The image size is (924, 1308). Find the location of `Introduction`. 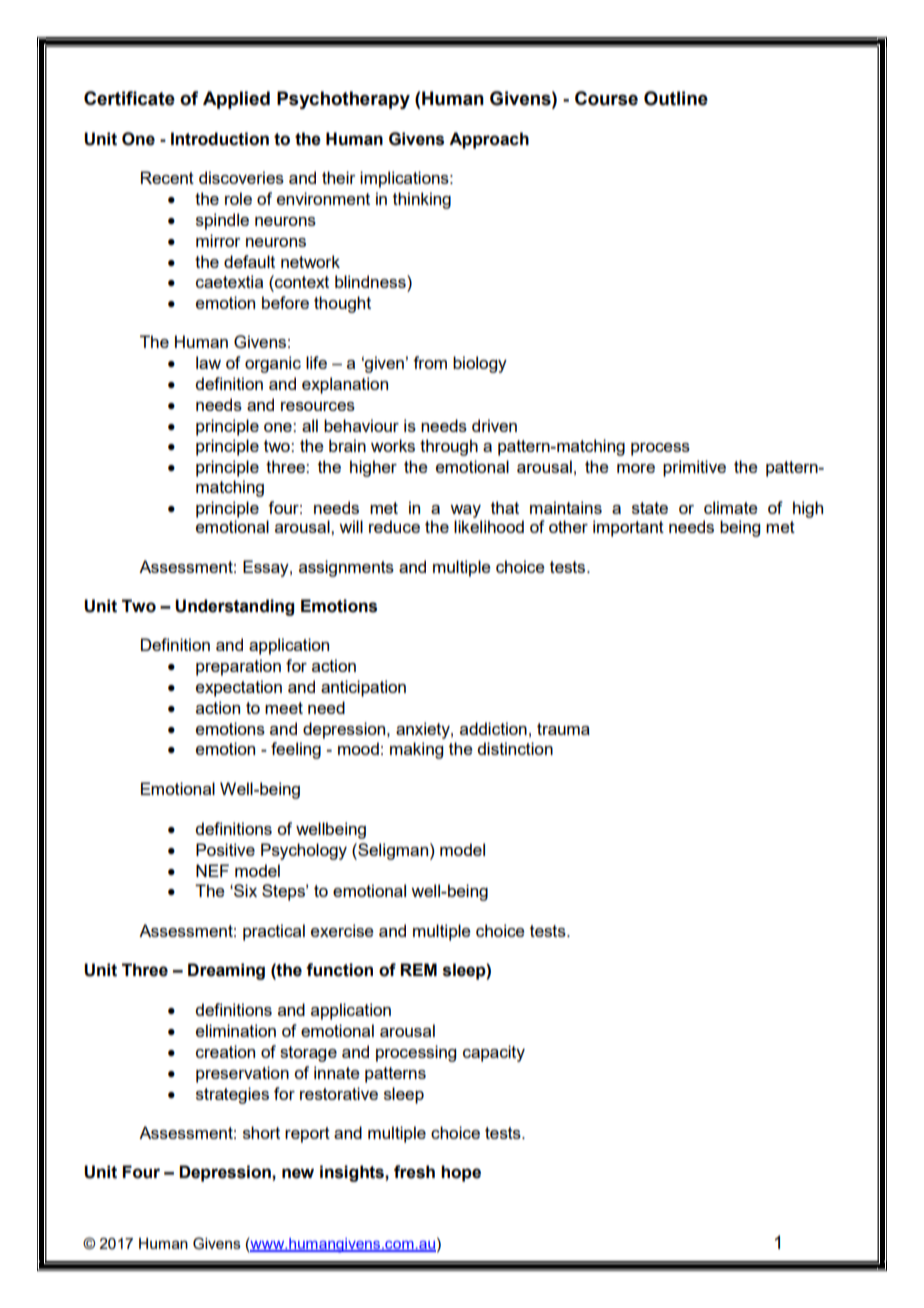

Introduction is located at coordinates (220, 139).
